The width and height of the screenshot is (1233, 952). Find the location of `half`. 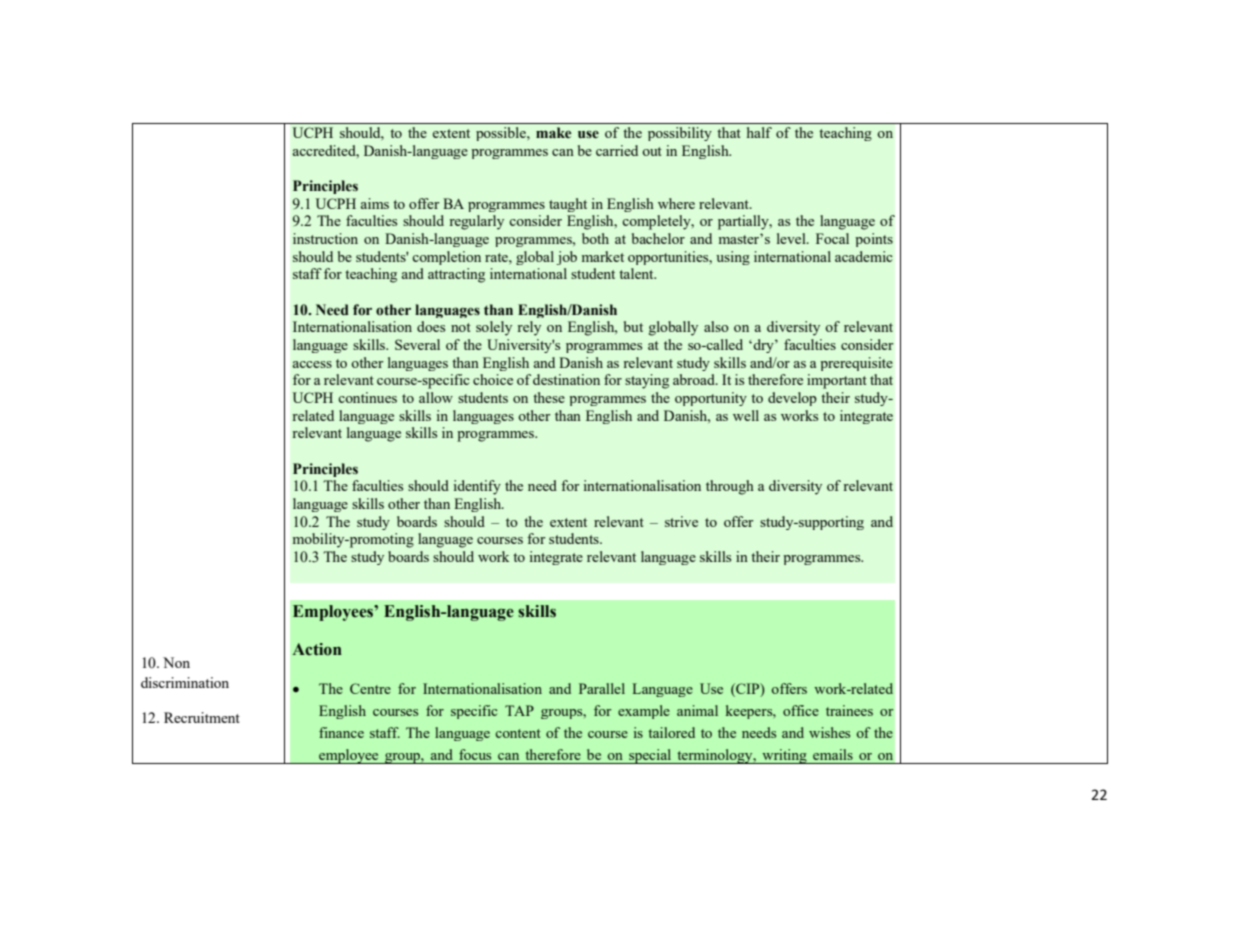

half is located at coordinates (759, 132).
